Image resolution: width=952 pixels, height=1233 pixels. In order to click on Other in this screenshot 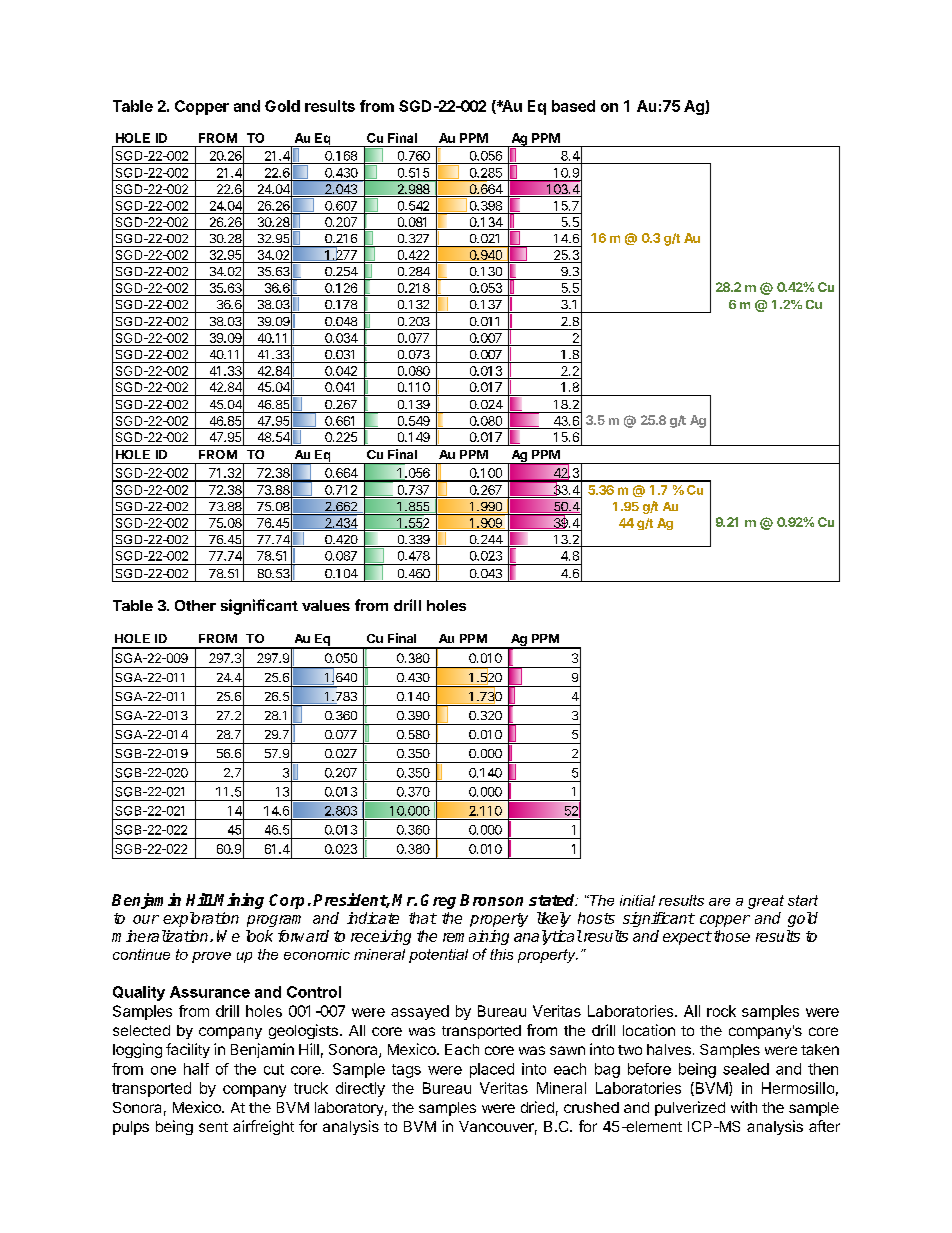, I will do `click(195, 605)`.
